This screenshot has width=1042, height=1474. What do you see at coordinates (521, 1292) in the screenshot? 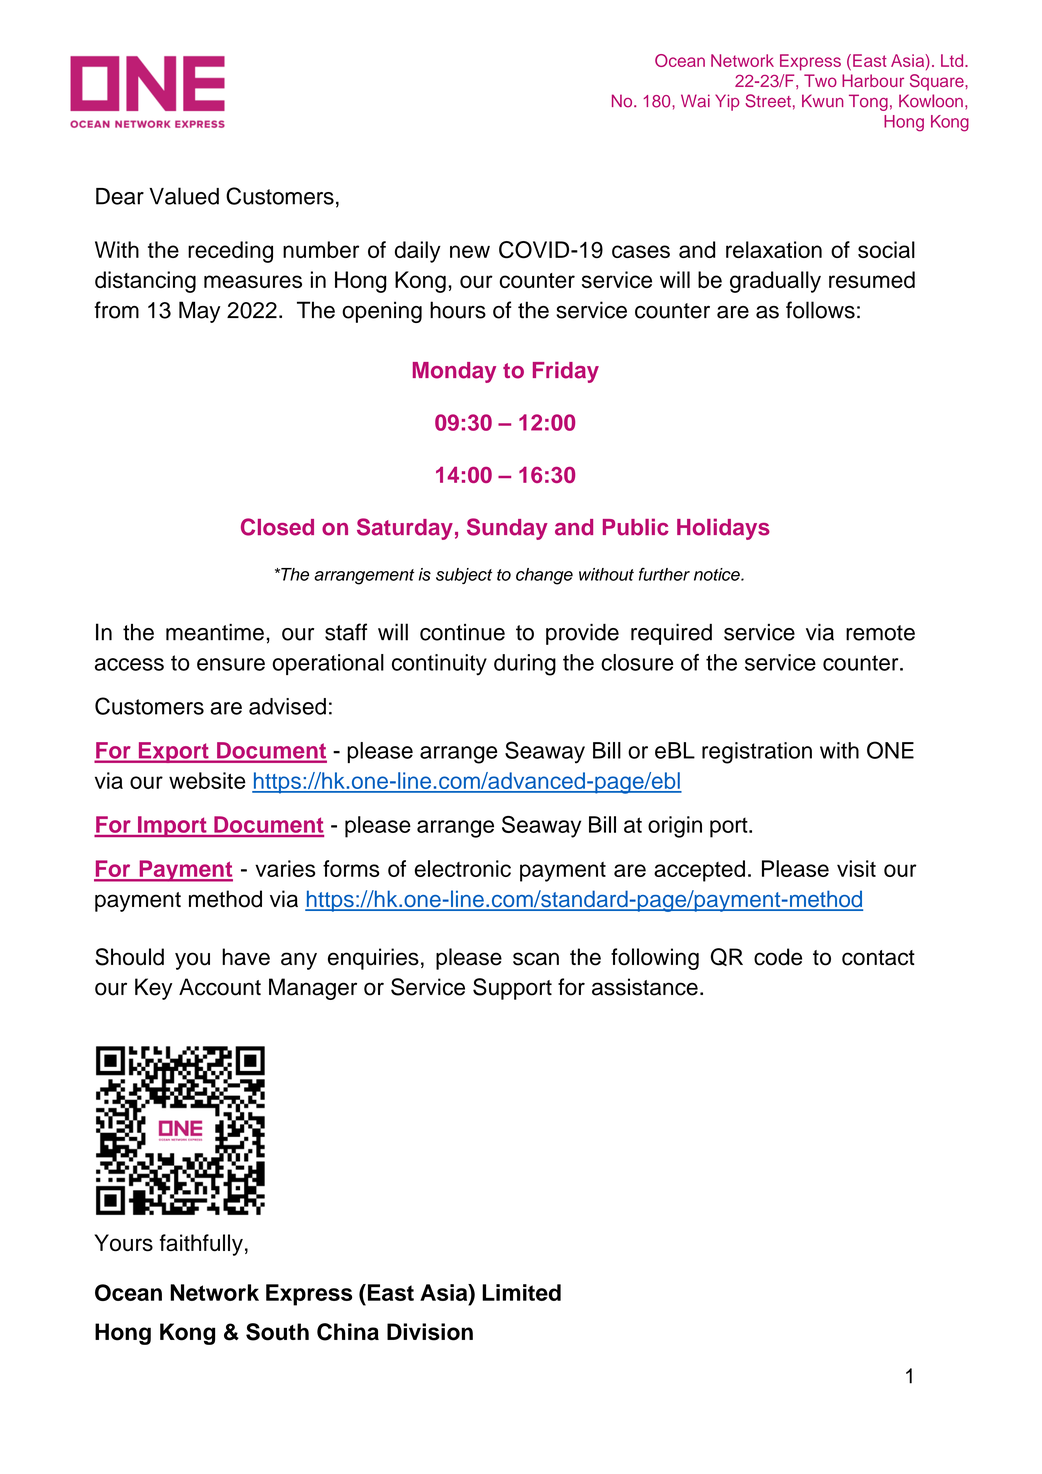
I see `Limited` at bounding box center [521, 1292].
